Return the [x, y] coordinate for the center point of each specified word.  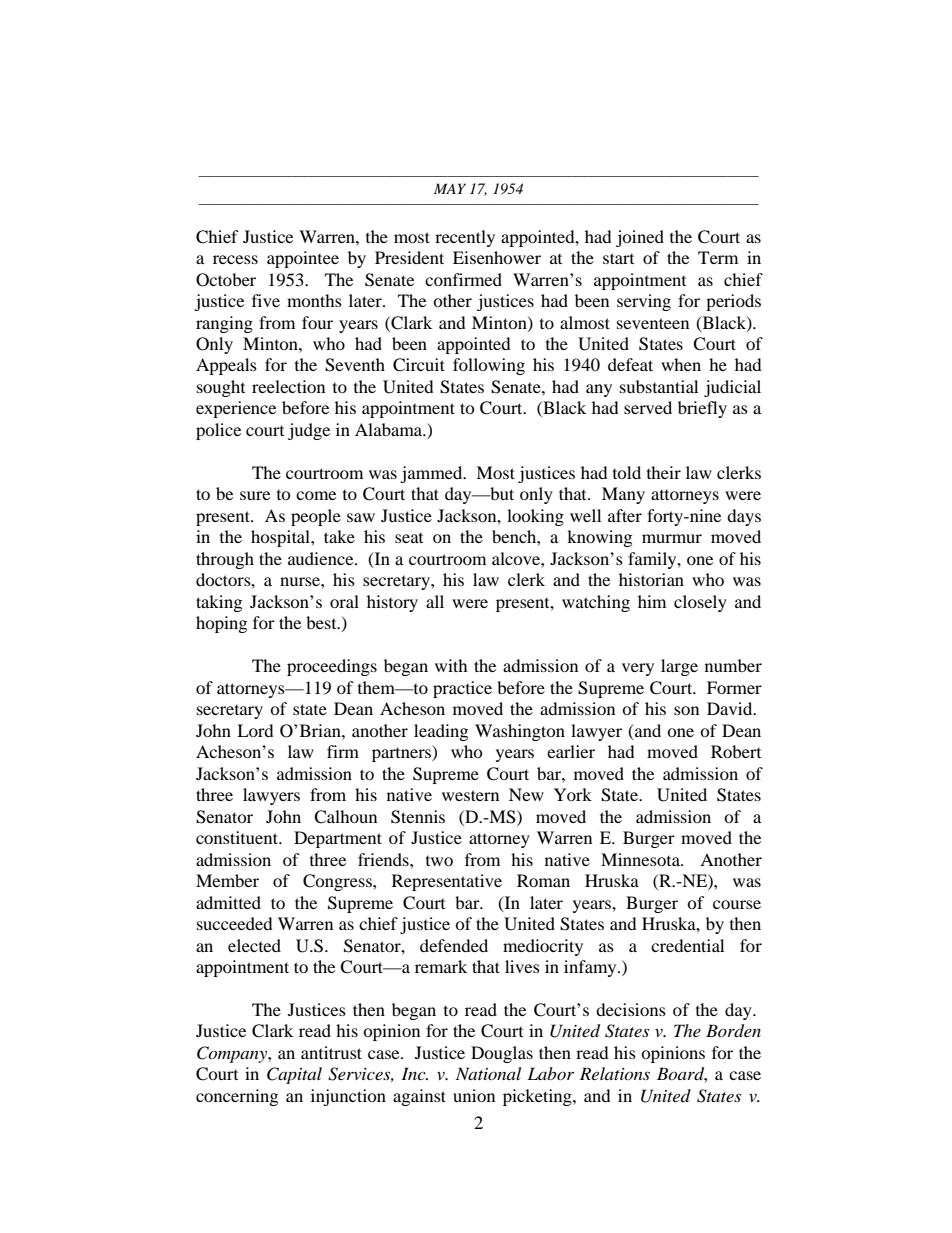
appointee [303, 259]
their [664, 472]
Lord [255, 730]
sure [255, 495]
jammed [432, 474]
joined [640, 238]
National [488, 1073]
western [470, 795]
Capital [294, 1075]
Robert [736, 751]
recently [465, 238]
